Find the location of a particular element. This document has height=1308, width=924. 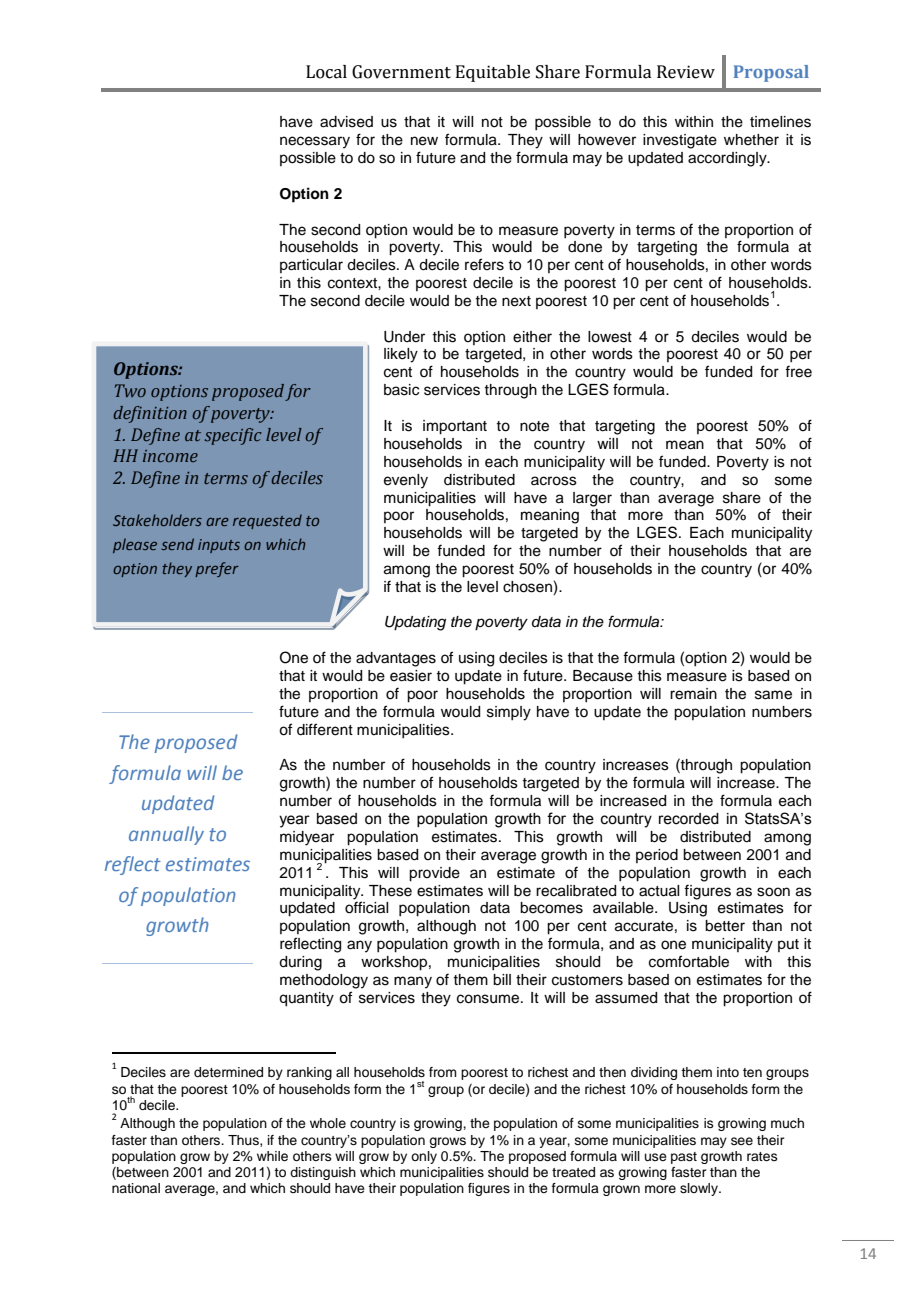

larger is located at coordinates (592, 499).
